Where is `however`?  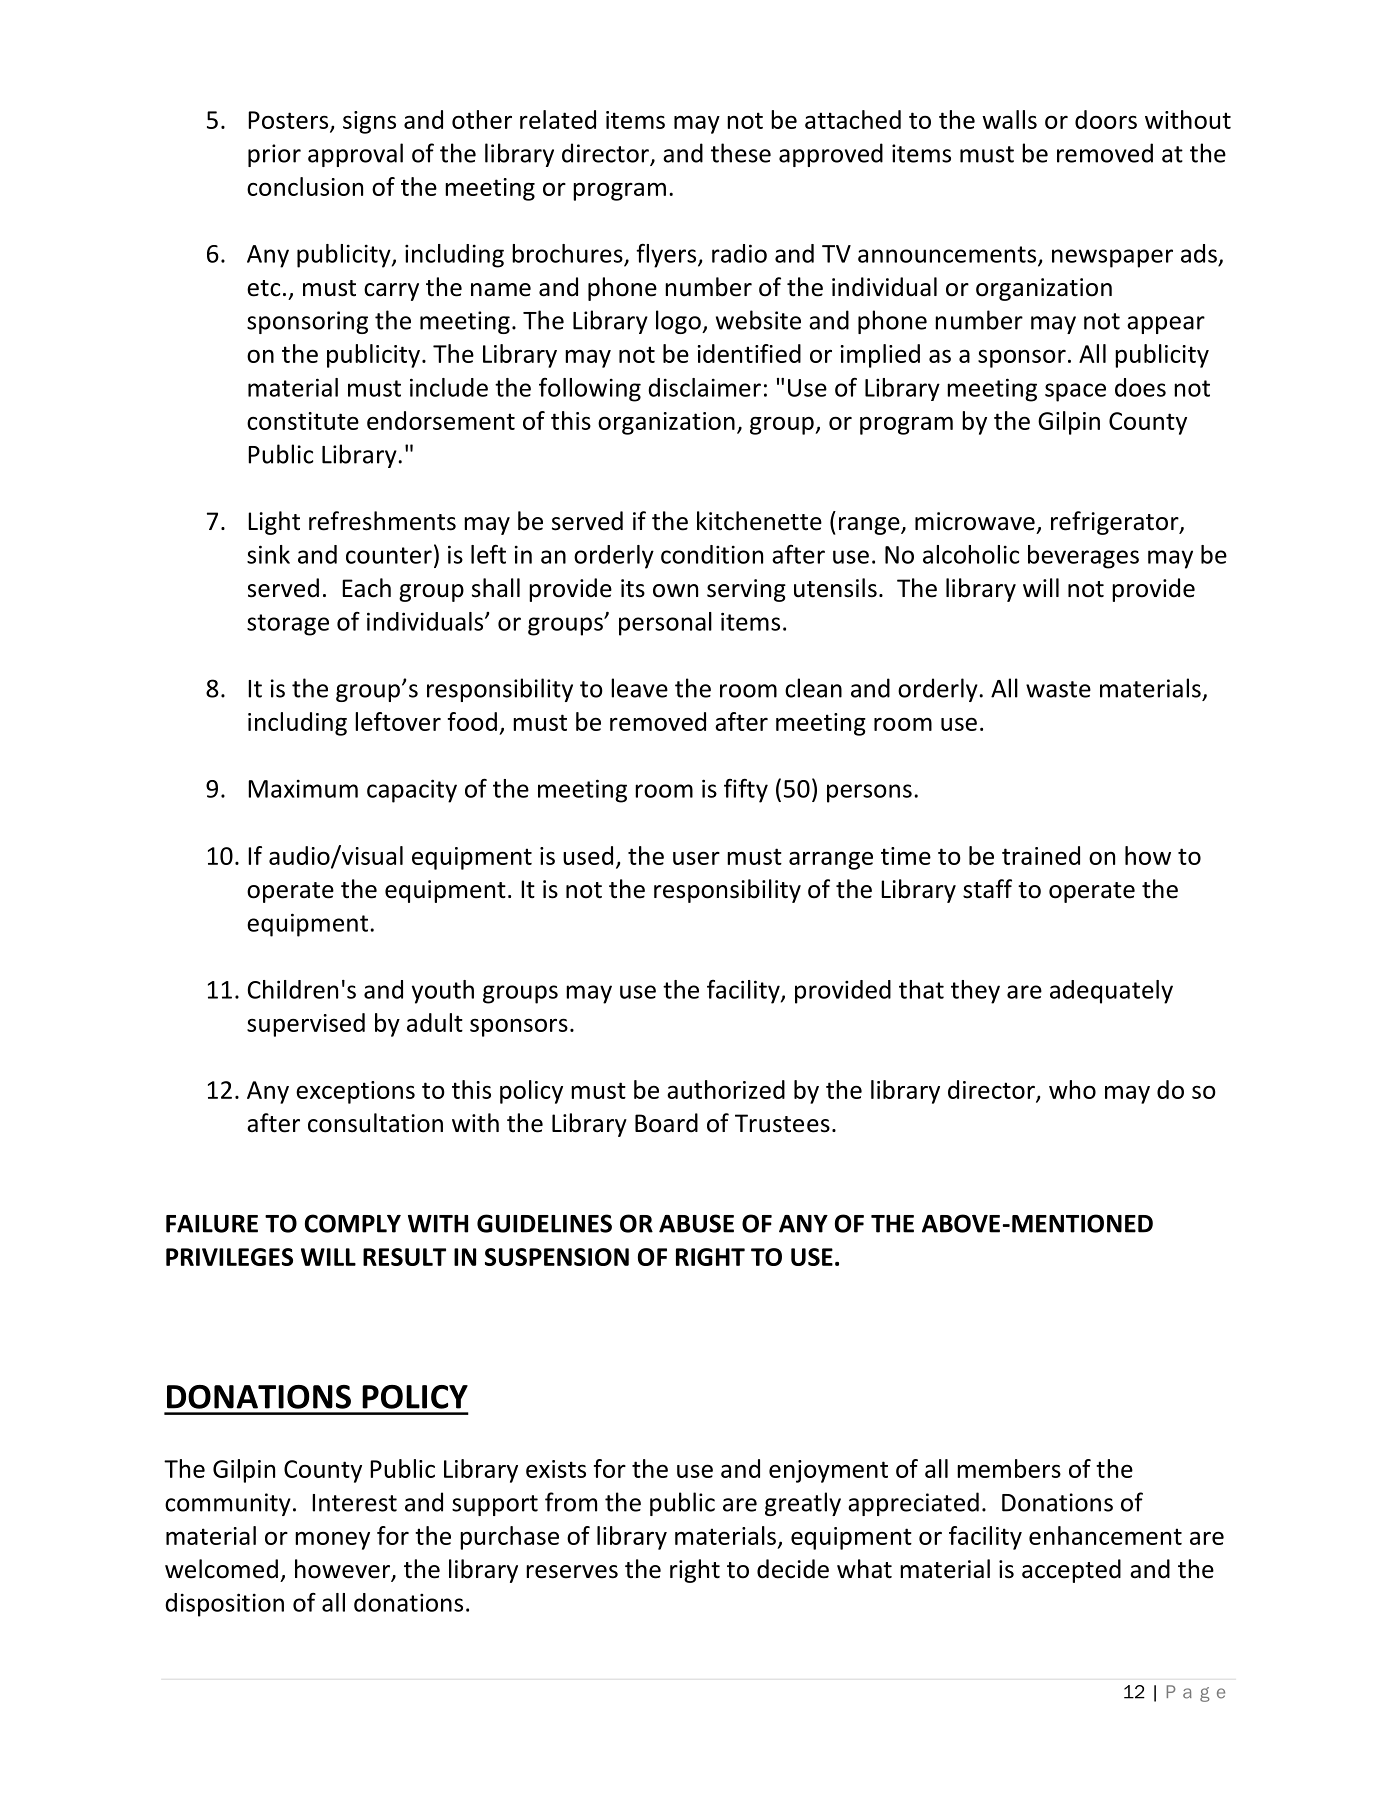 however is located at coordinates (344, 1570).
